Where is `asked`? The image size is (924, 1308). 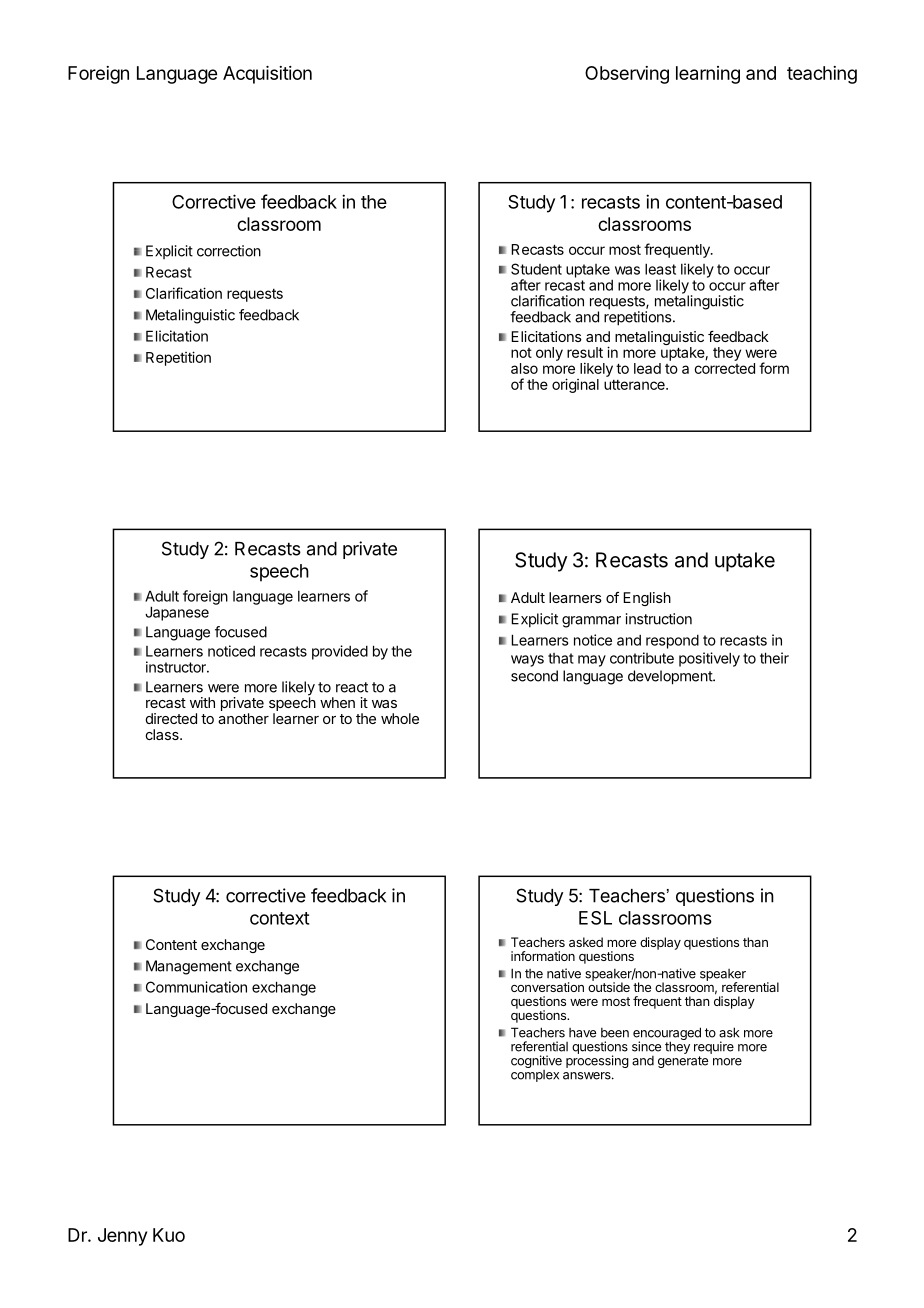
asked is located at coordinates (586, 942).
